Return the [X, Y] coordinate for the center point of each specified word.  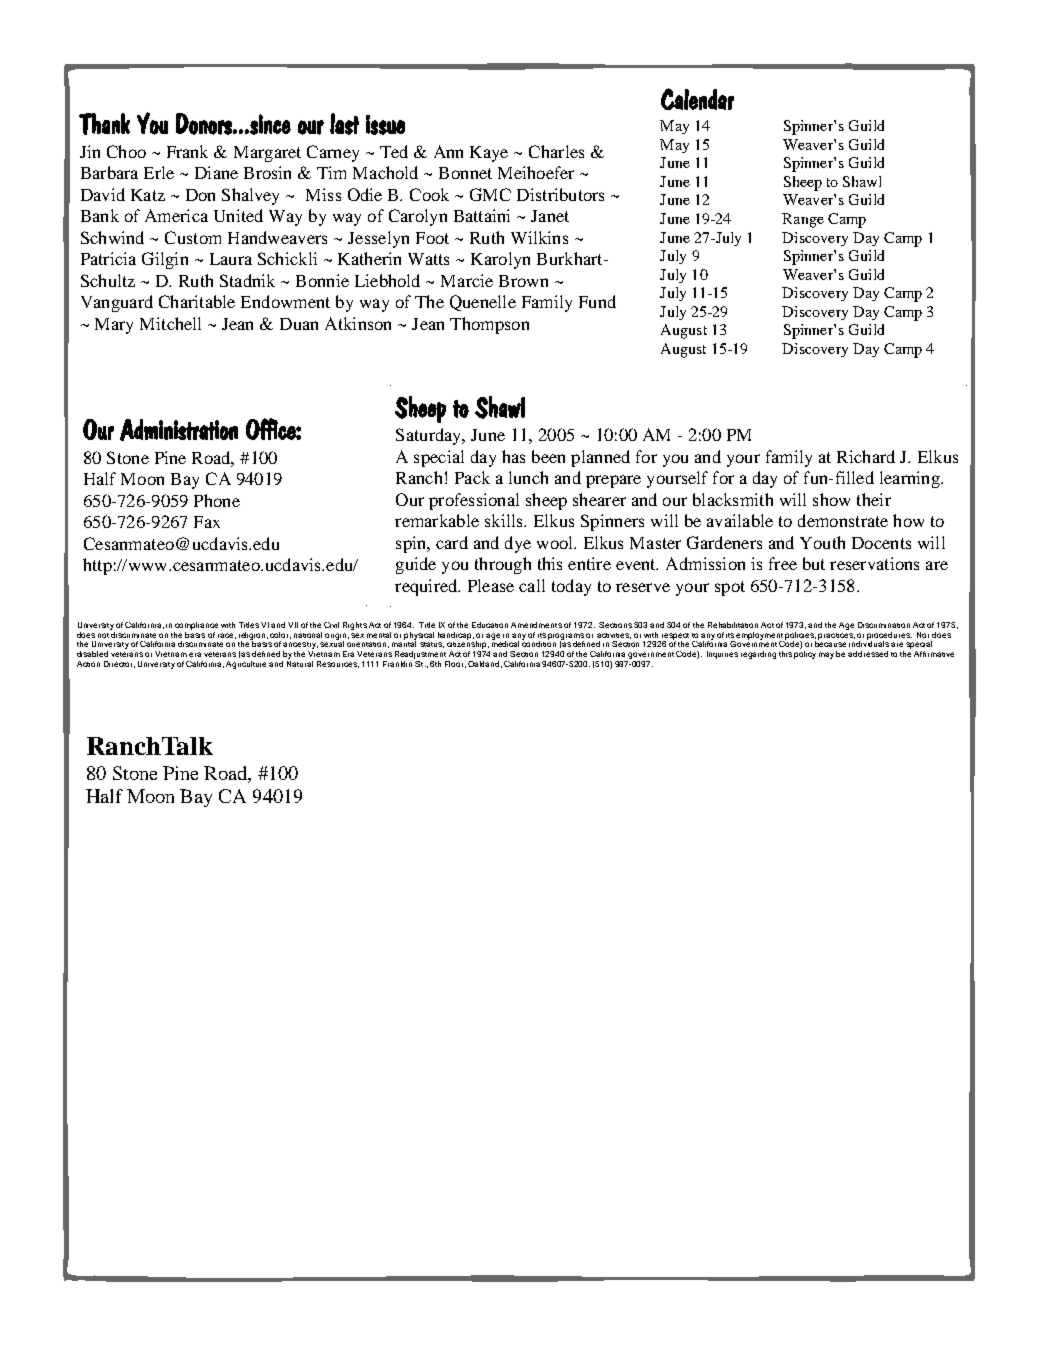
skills [505, 520]
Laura [231, 259]
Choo [126, 151]
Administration [179, 430]
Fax [207, 522]
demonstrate [843, 520]
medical [505, 643]
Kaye [489, 154]
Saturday [430, 436]
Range [803, 220]
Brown [523, 281]
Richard [866, 456]
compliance [196, 626]
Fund [597, 301]
